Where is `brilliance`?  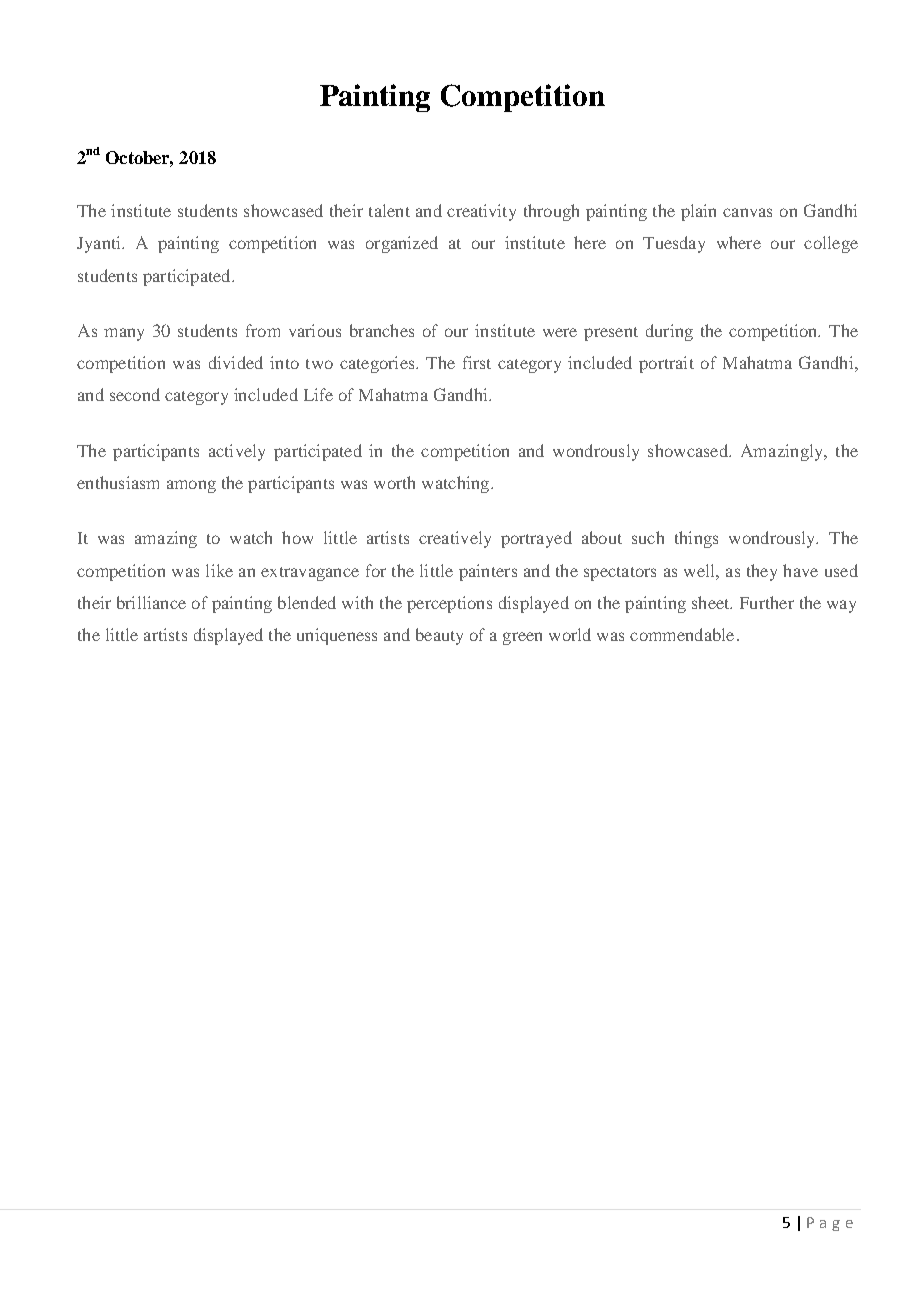
brilliance is located at coordinates (151, 602).
